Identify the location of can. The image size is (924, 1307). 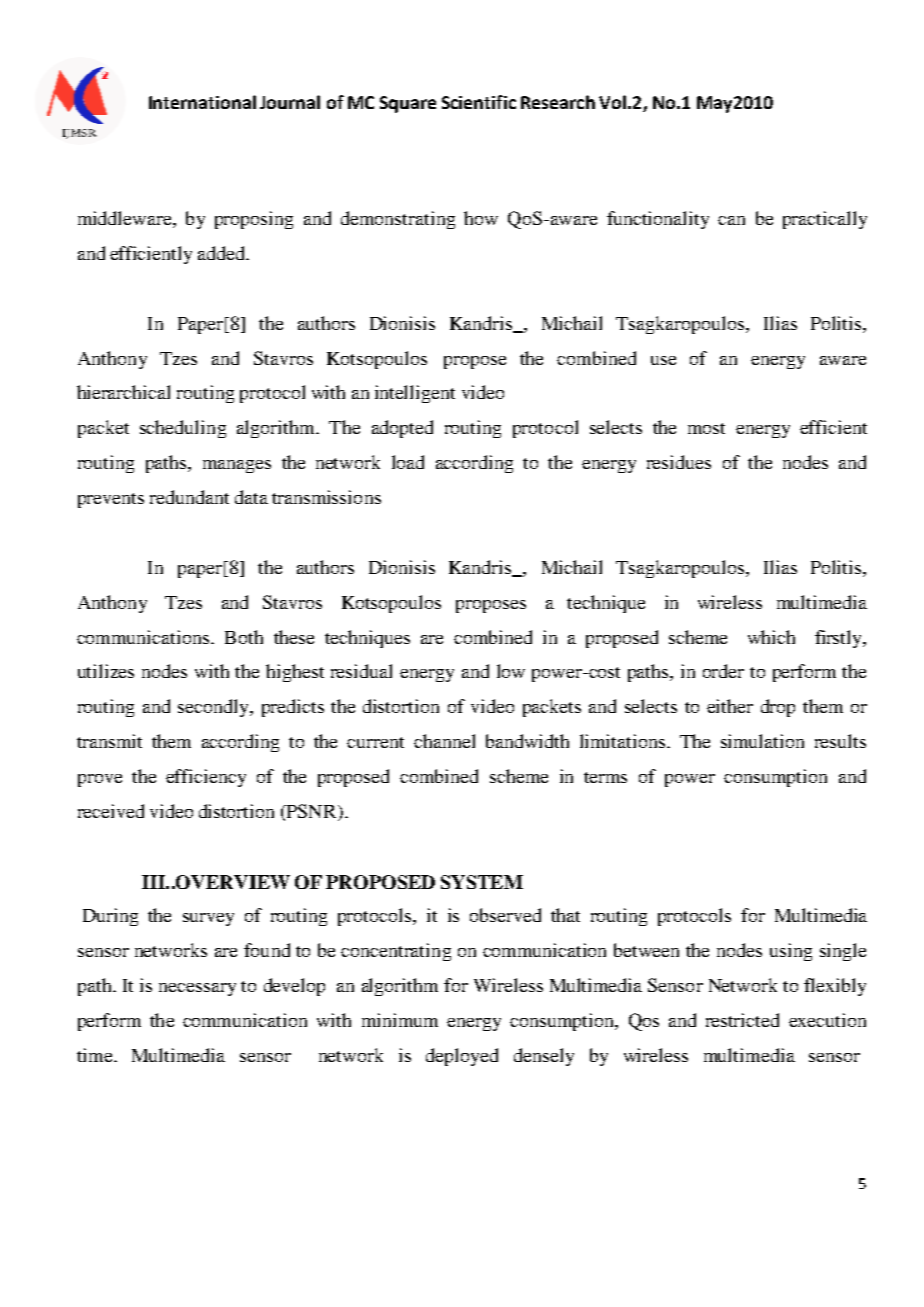
(731, 220).
